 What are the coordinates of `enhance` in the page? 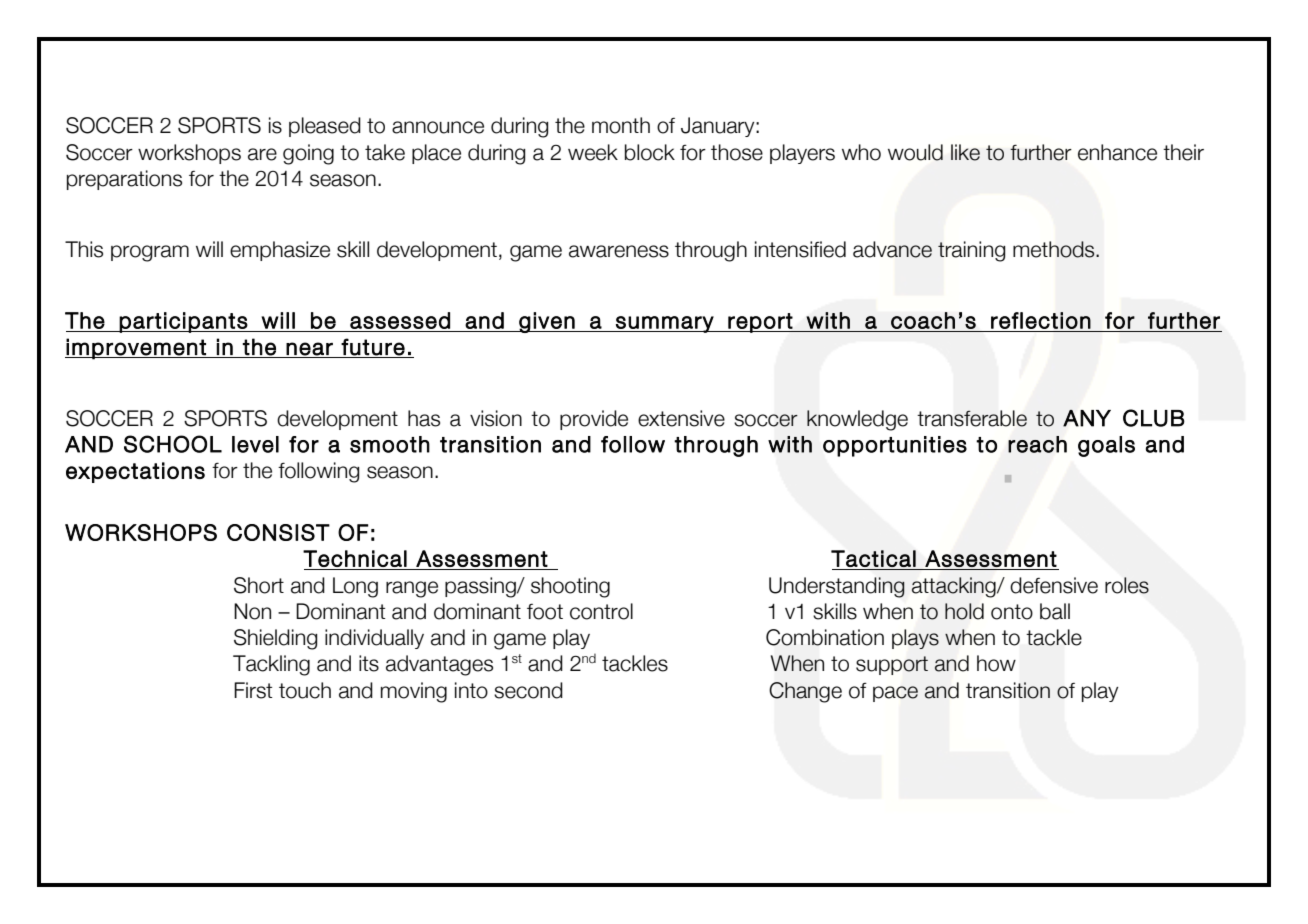 It's located at (1117, 152).
